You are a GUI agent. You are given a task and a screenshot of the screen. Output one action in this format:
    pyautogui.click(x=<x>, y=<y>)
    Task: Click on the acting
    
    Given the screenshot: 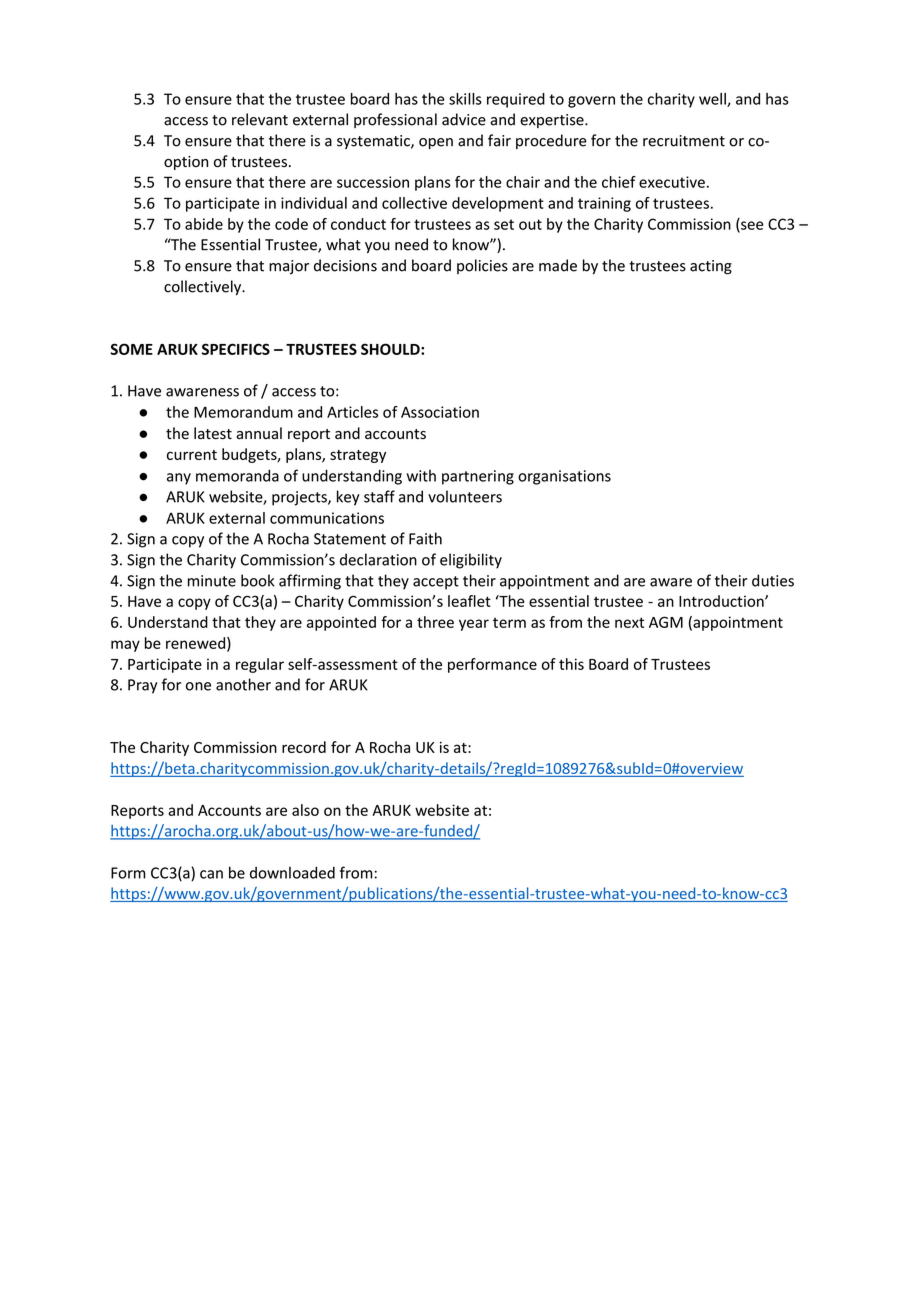 What is the action you would take?
    pyautogui.click(x=711, y=267)
